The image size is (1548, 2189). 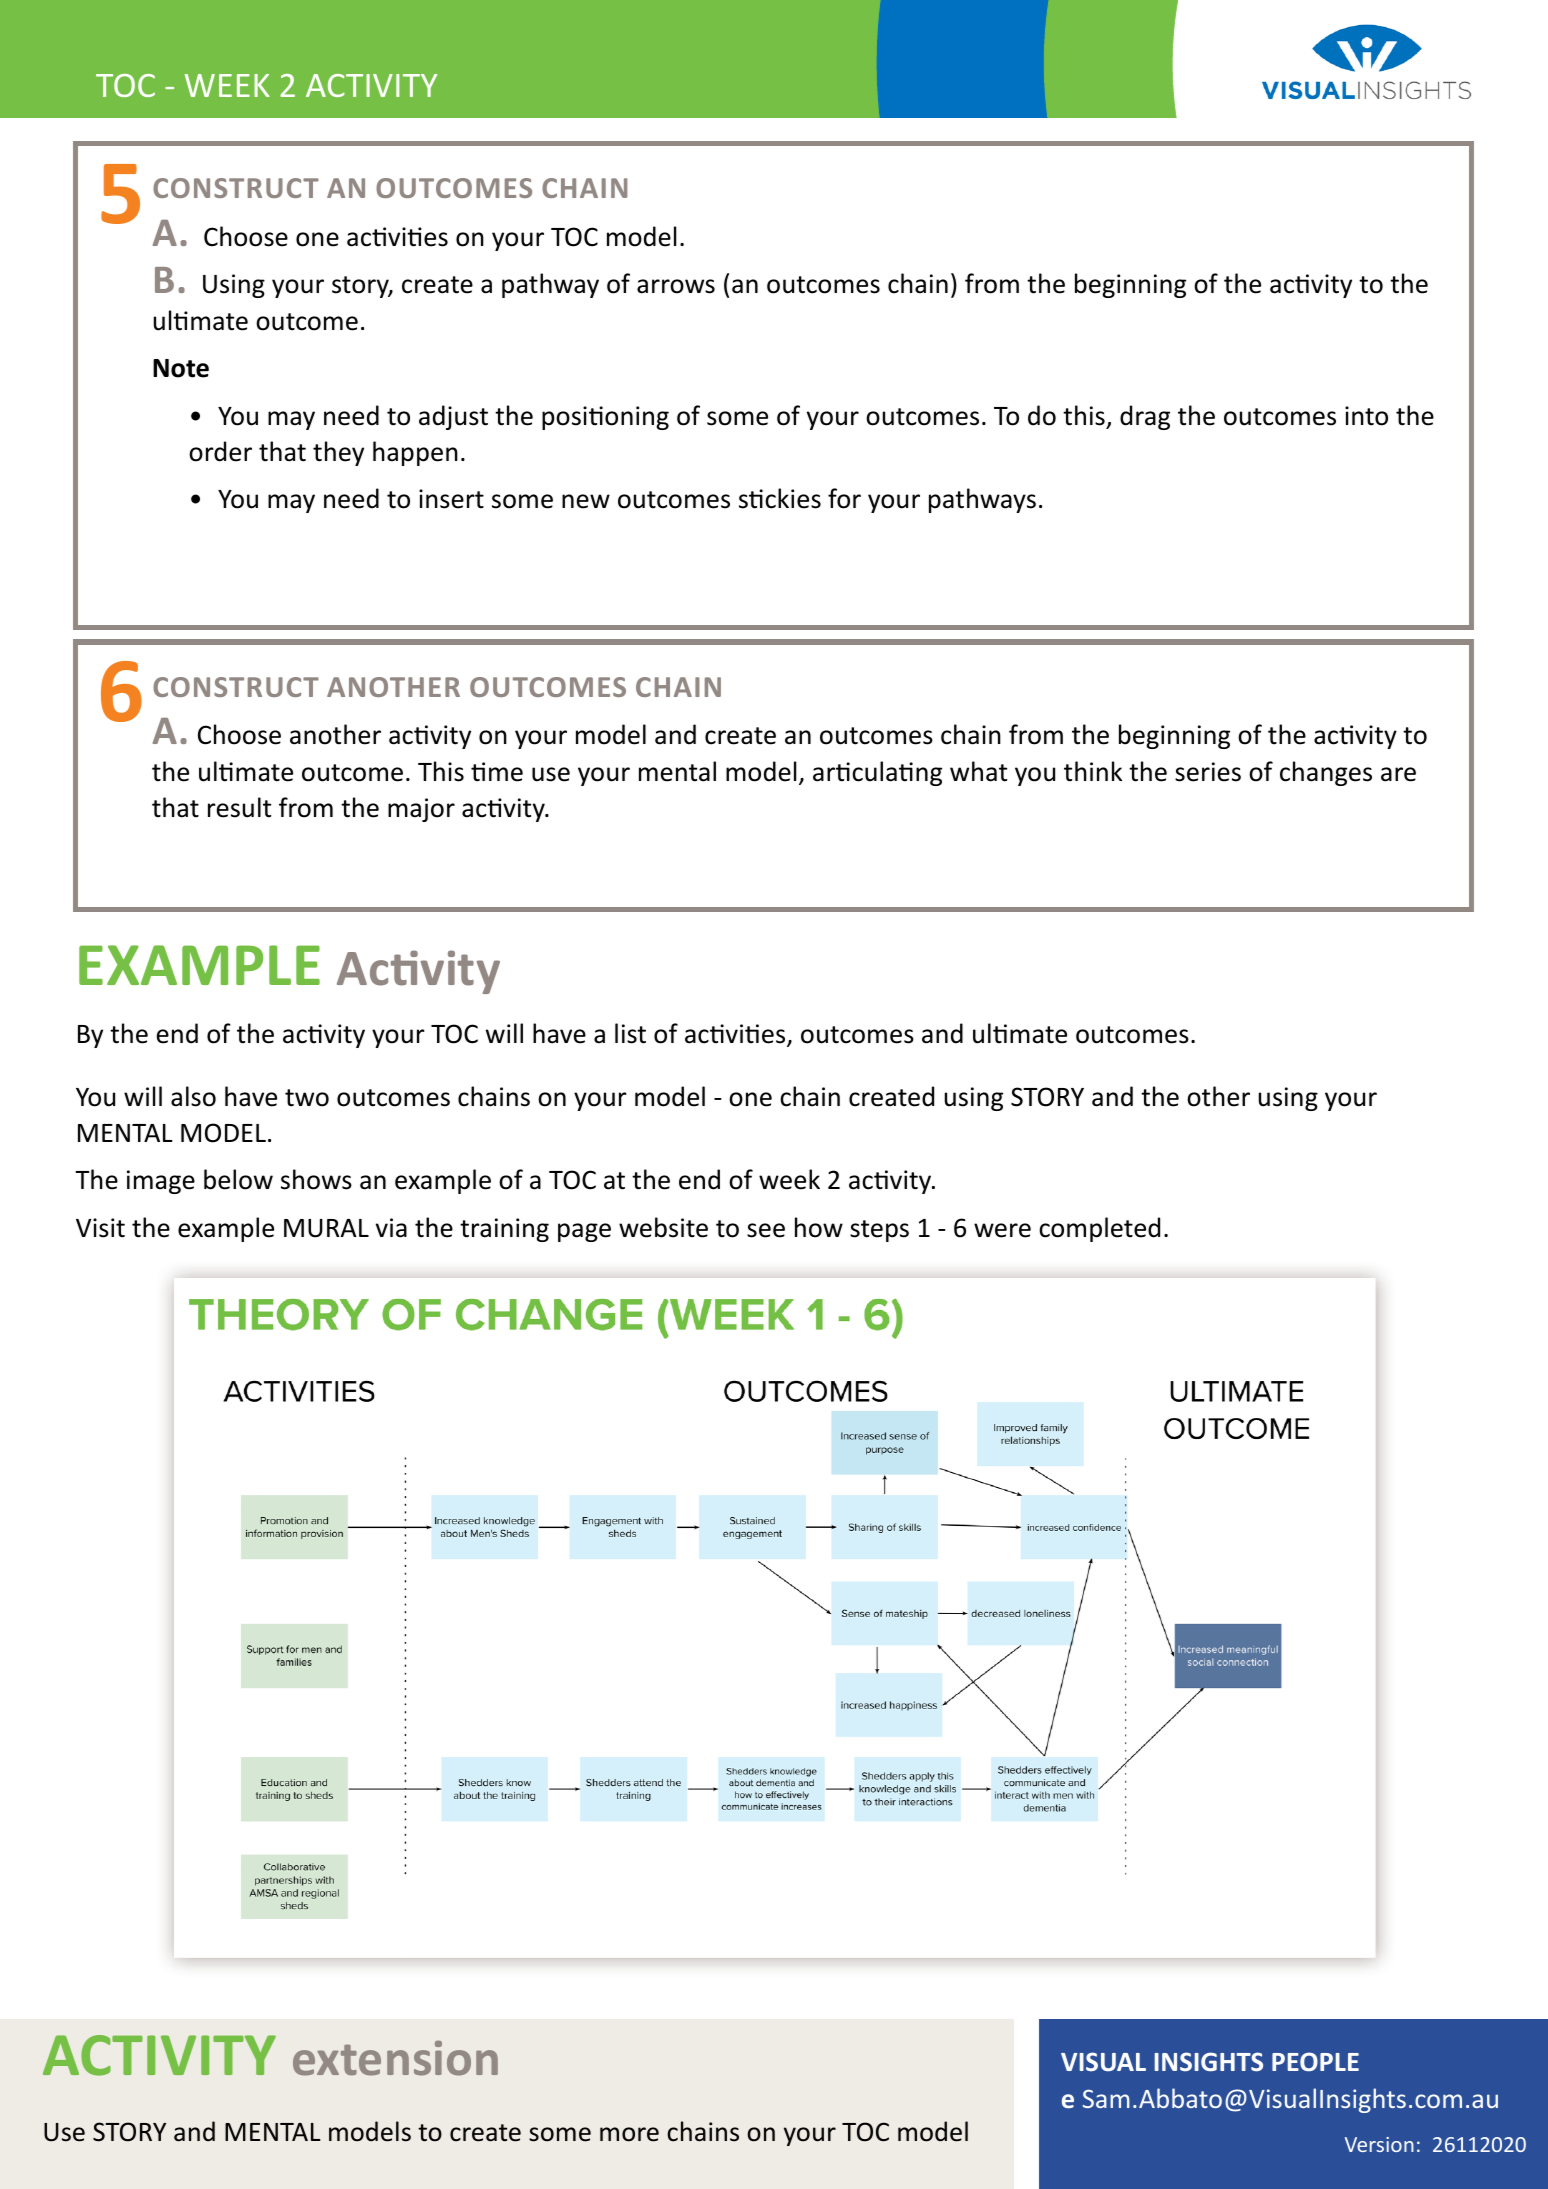 What do you see at coordinates (395, 2058) in the page?
I see `extension` at bounding box center [395, 2058].
